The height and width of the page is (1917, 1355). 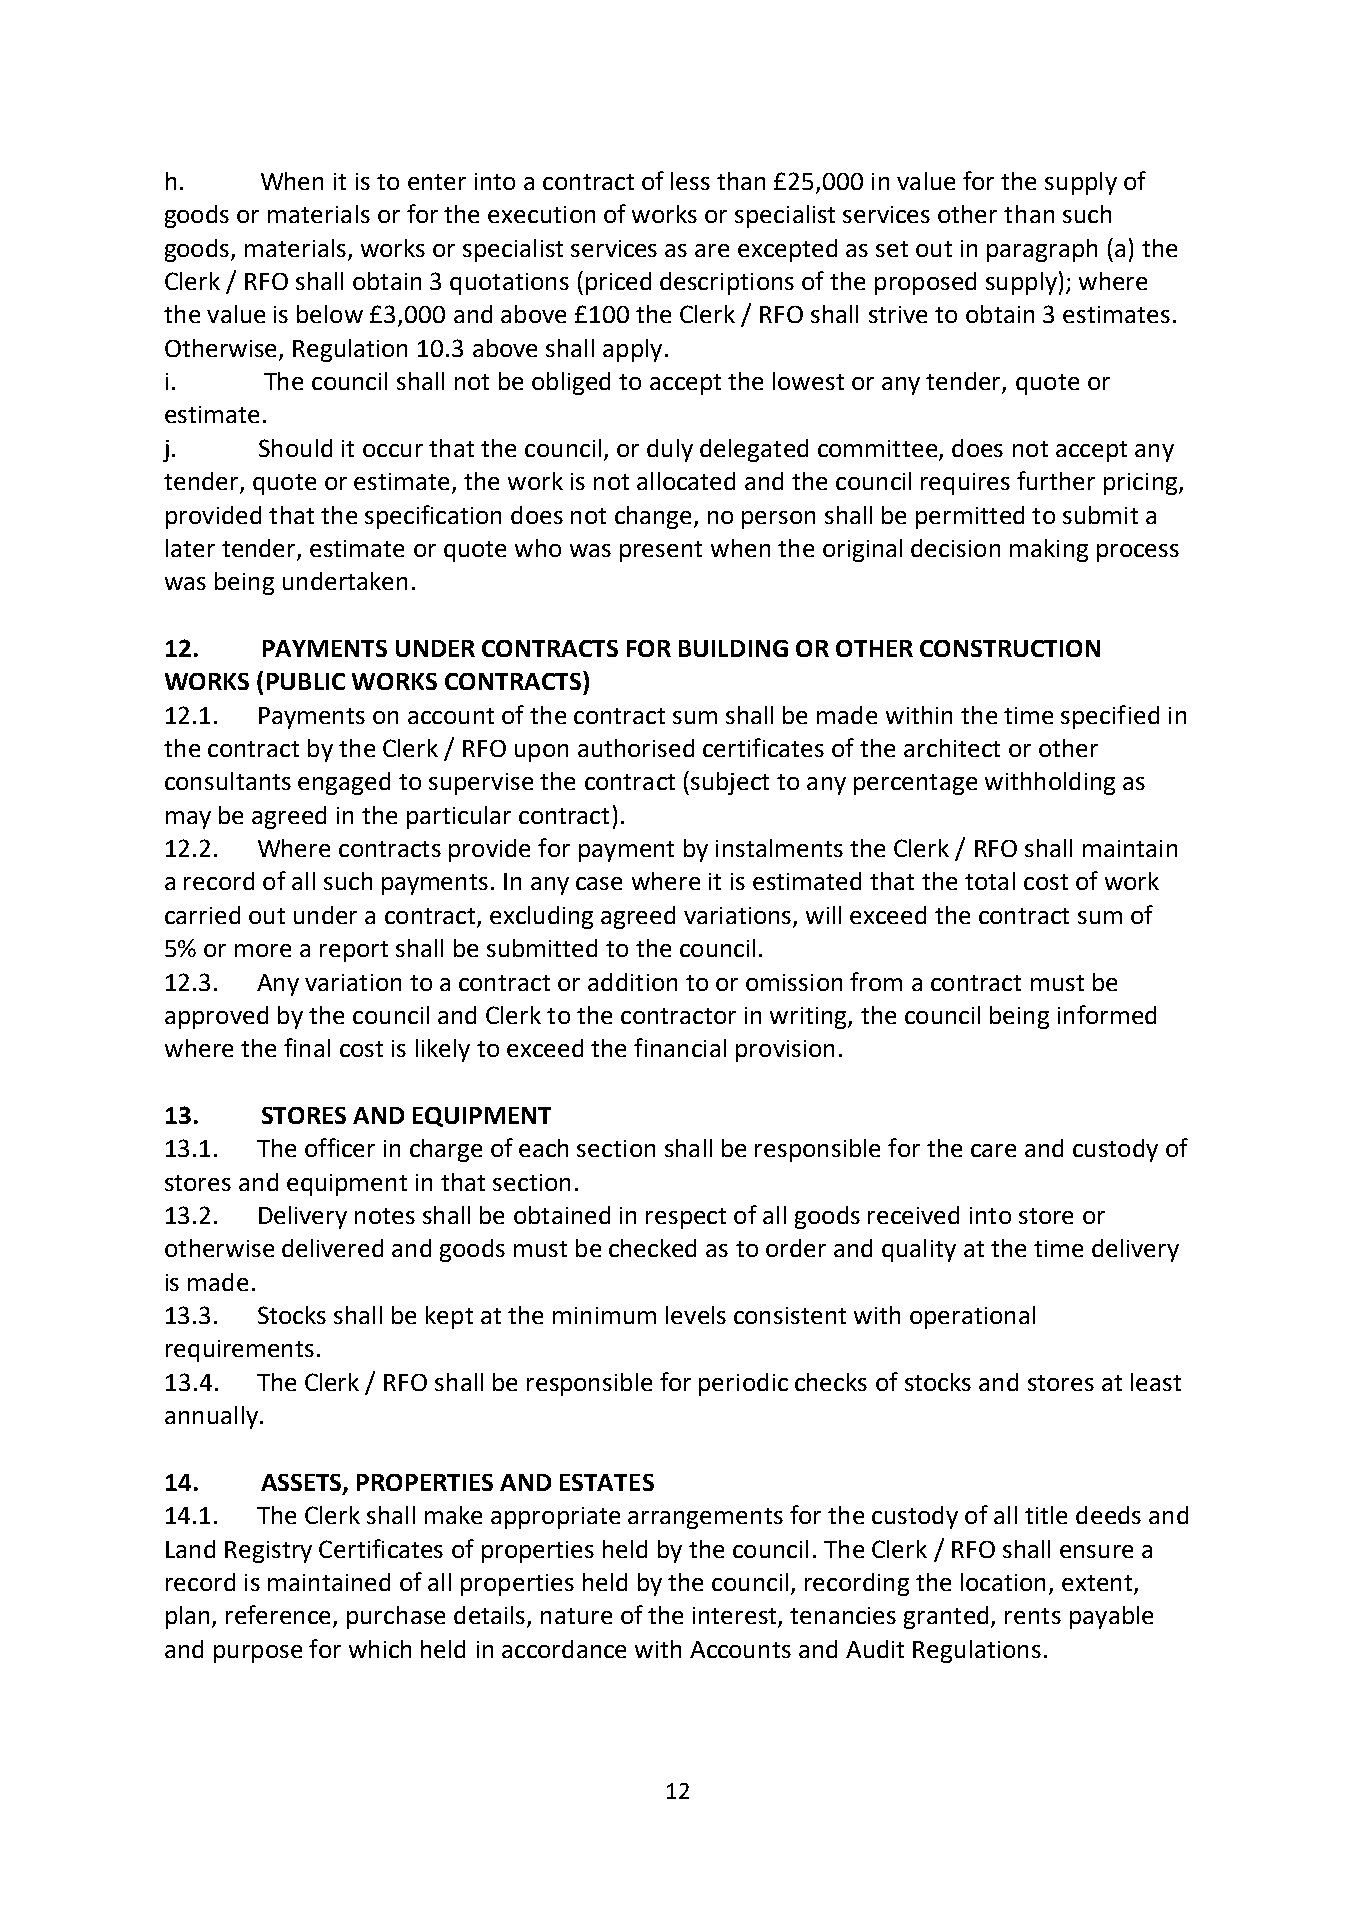 What do you see at coordinates (733, 648) in the page?
I see `BUILDING` at bounding box center [733, 648].
